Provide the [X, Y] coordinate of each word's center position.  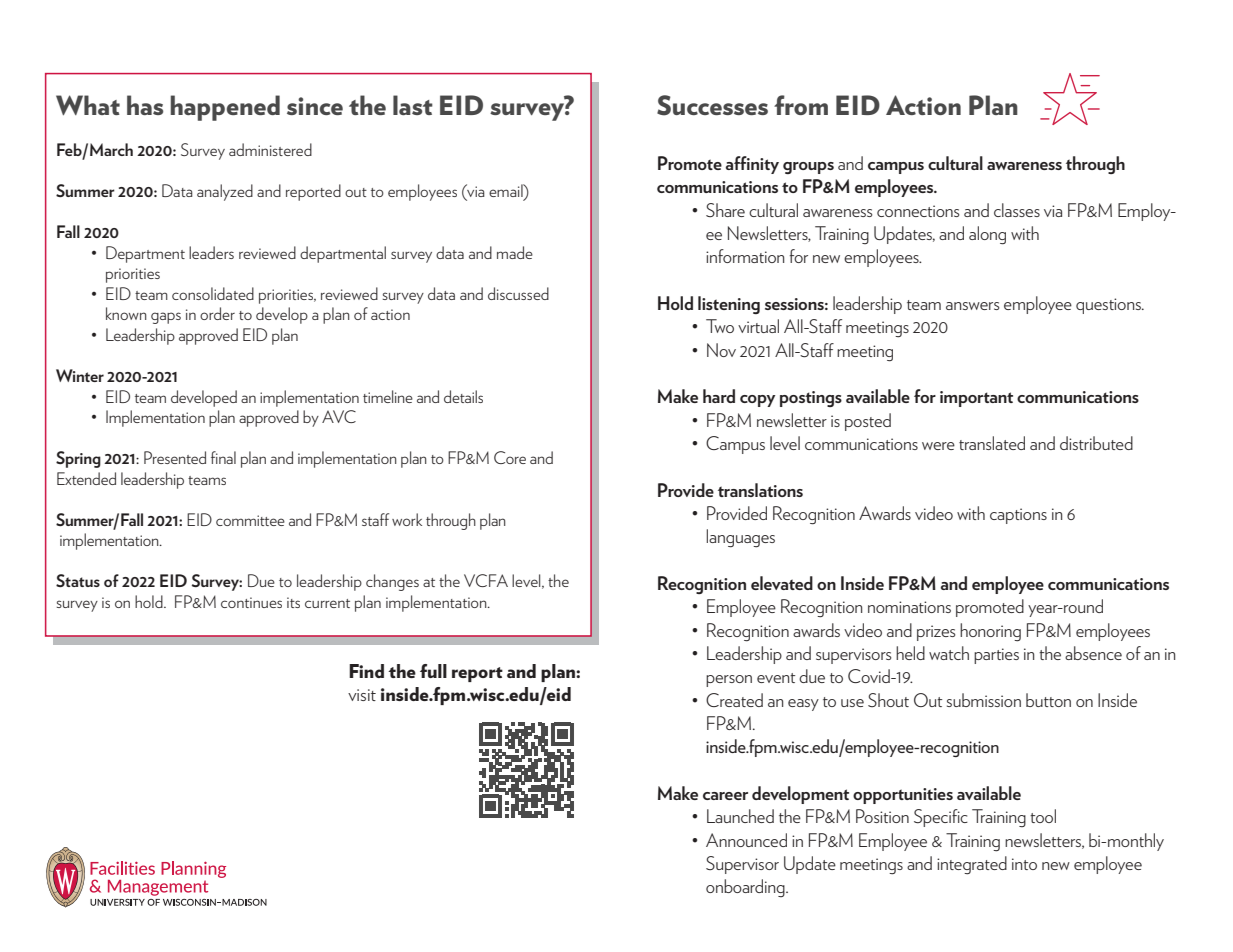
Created [734, 700]
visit [362, 695]
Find [366, 671]
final [223, 457]
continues [251, 602]
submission [984, 700]
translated [992, 443]
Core [510, 457]
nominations [909, 607]
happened [225, 108]
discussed [518, 293]
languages [740, 538]
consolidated [213, 293]
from [801, 105]
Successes [712, 105]
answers [972, 306]
